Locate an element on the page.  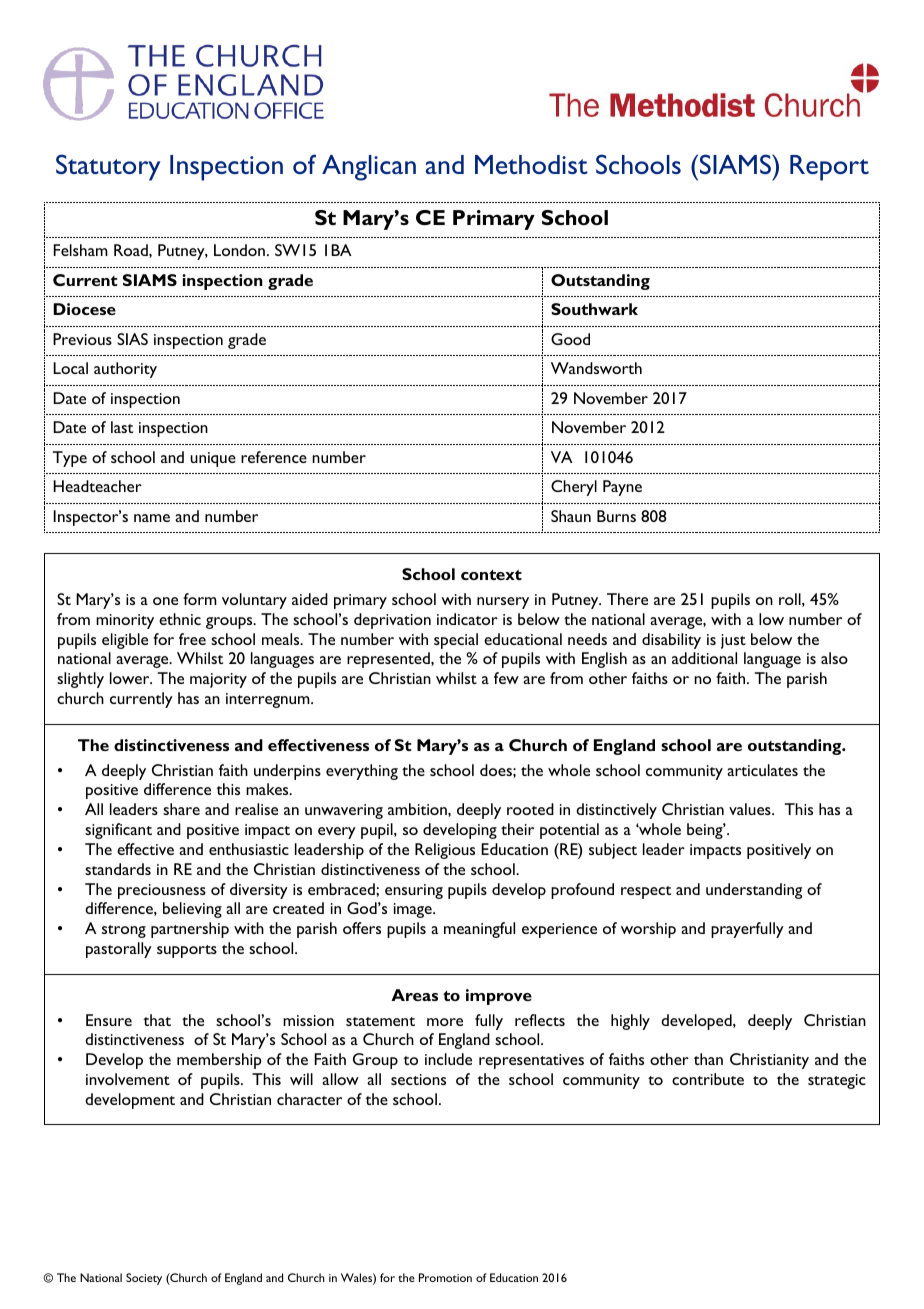
lower is located at coordinates (131, 678).
